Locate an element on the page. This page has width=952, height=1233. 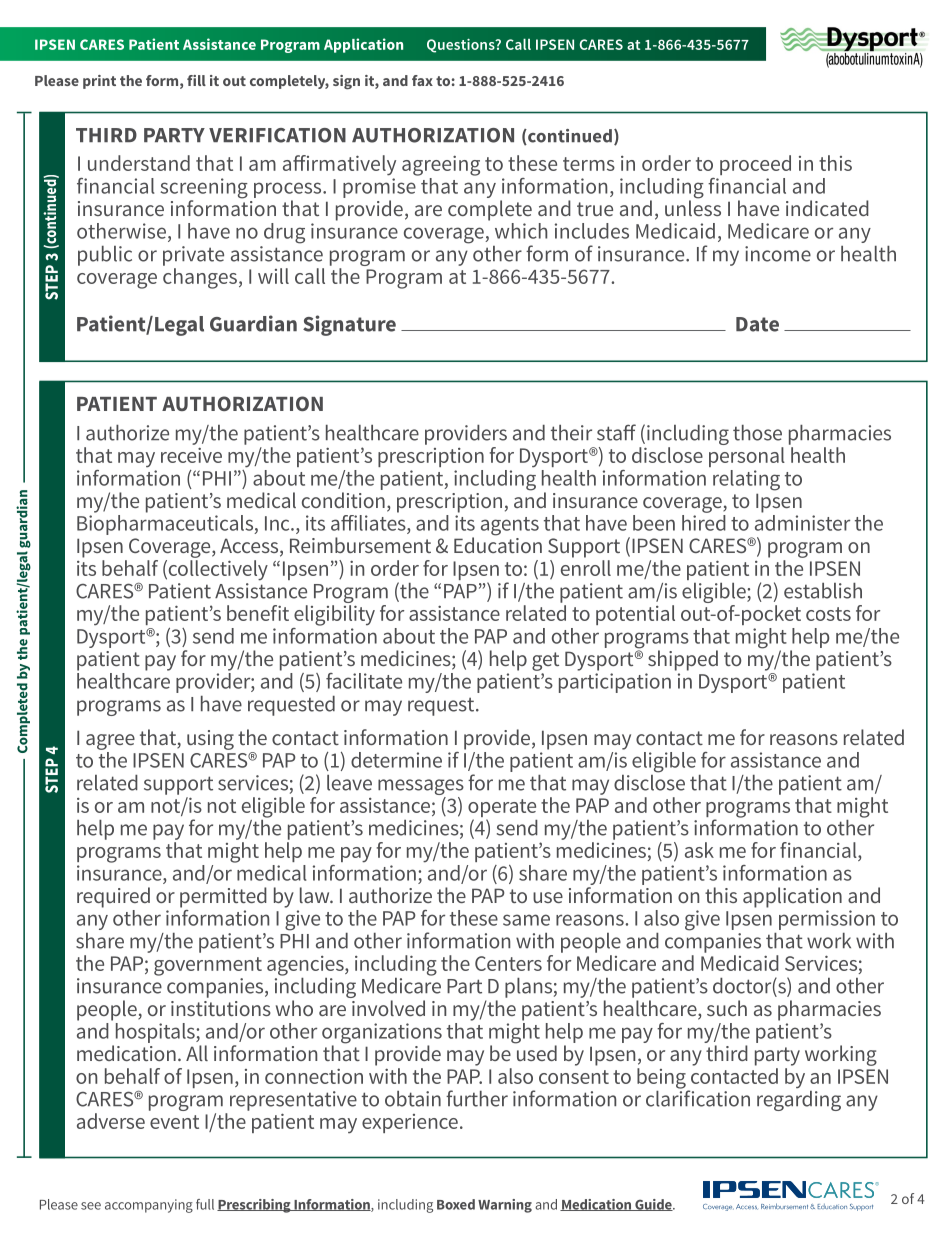
same is located at coordinates (526, 920).
